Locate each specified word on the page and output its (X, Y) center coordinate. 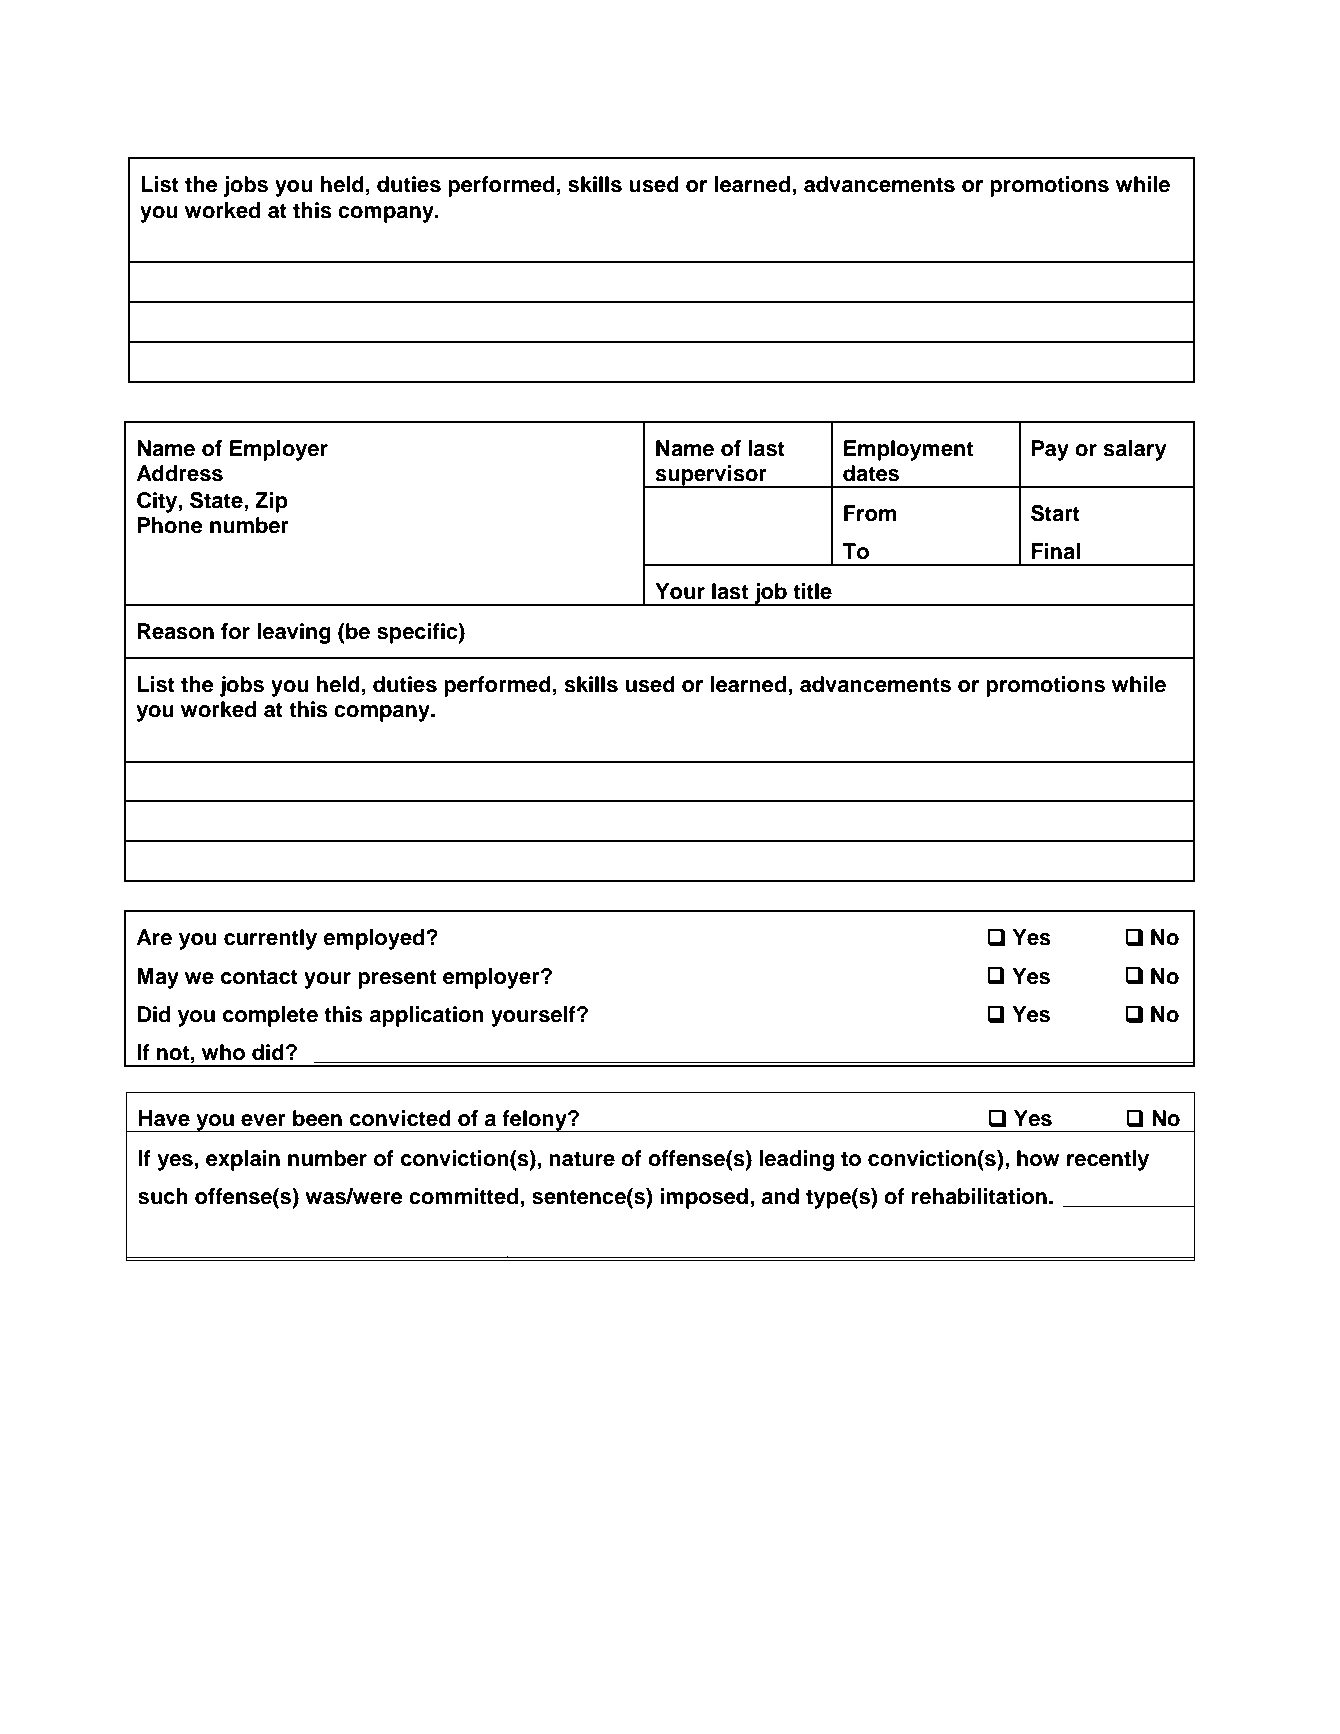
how (1038, 1158)
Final (1056, 551)
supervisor (711, 476)
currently (270, 939)
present (397, 979)
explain (243, 1160)
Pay (1050, 450)
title (812, 591)
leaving (294, 633)
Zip (271, 502)
